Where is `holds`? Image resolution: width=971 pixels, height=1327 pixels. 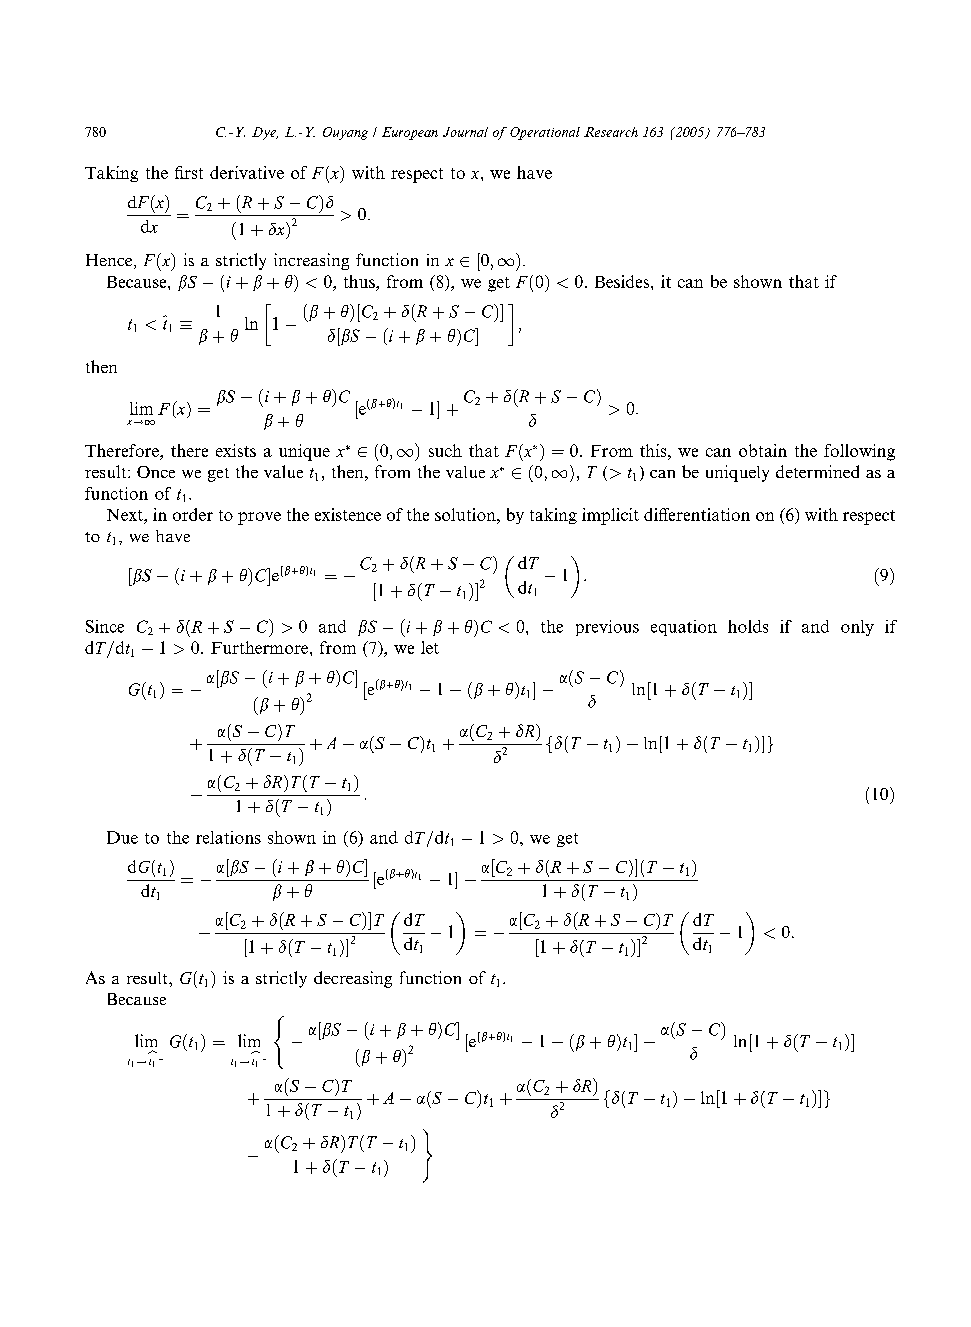 holds is located at coordinates (748, 626).
